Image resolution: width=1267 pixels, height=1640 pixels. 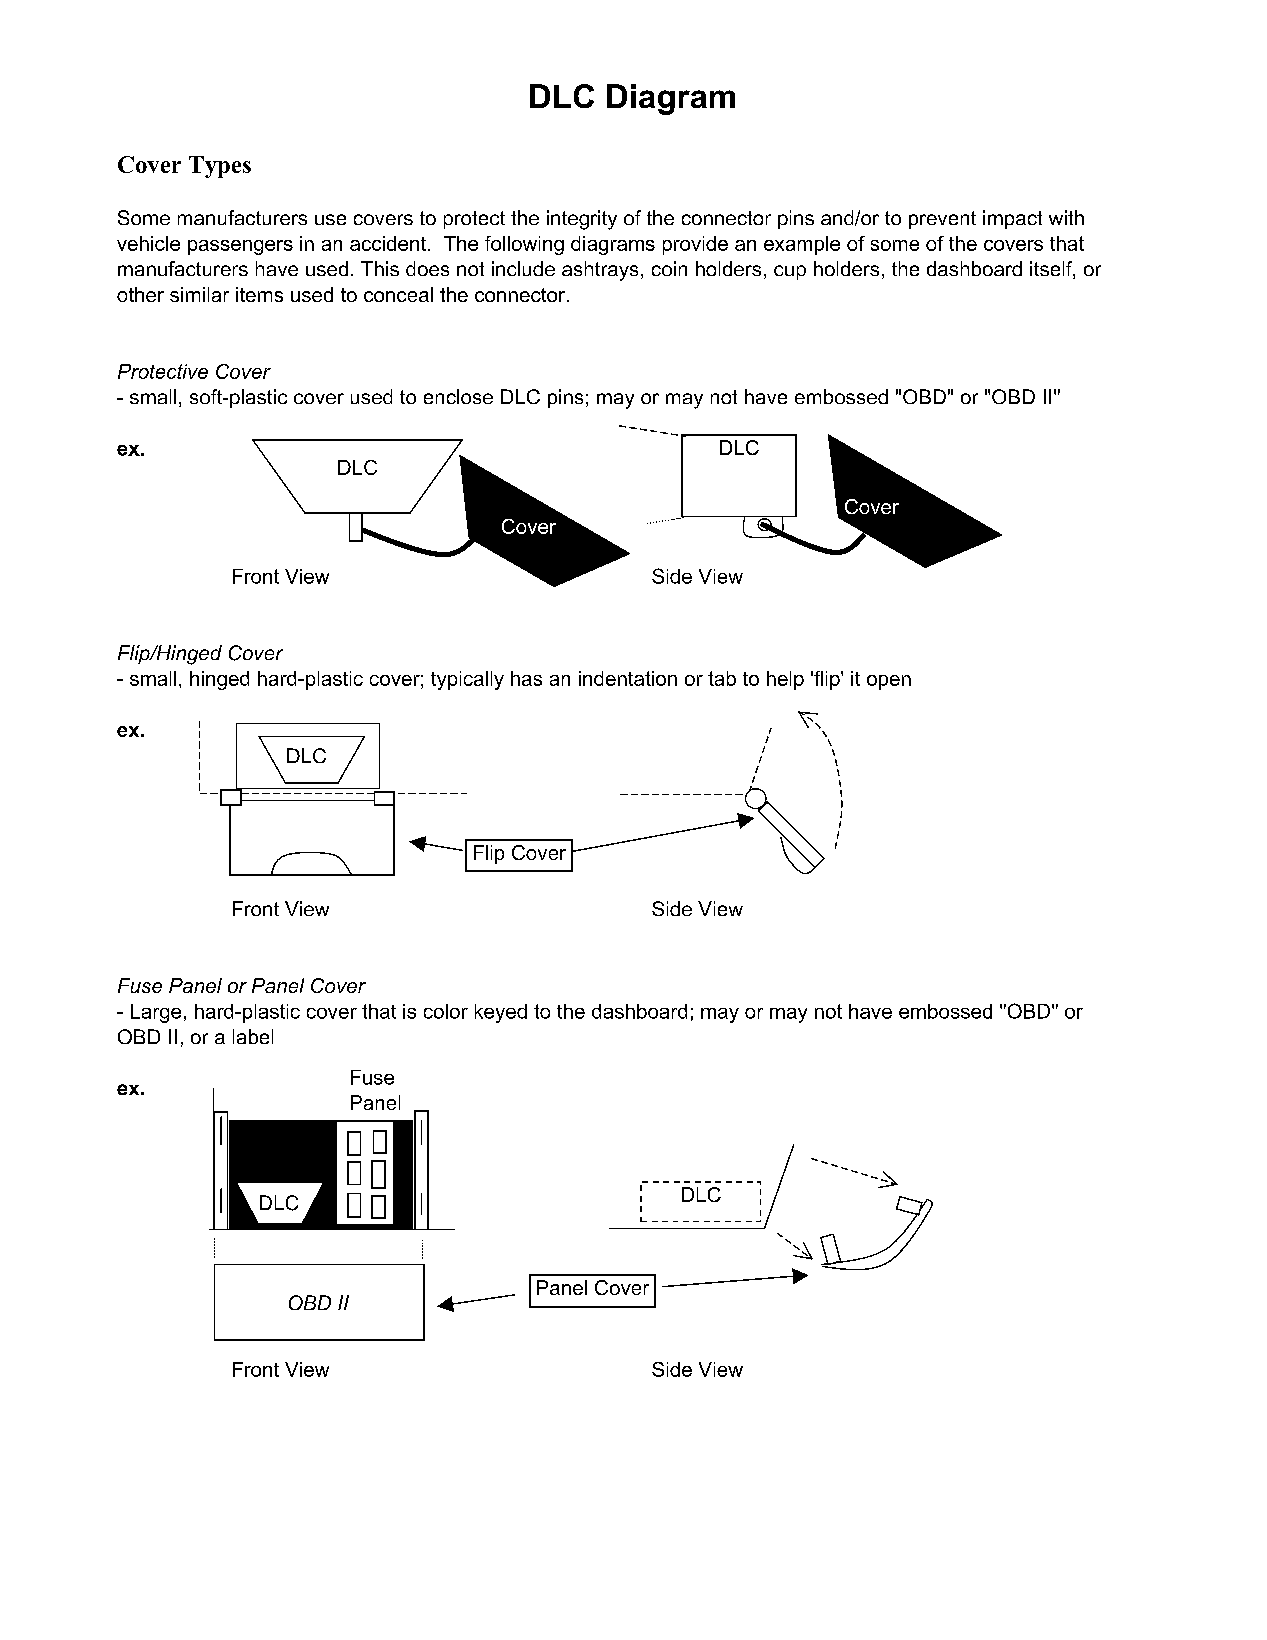 What do you see at coordinates (582, 220) in the screenshot?
I see `integrity` at bounding box center [582, 220].
